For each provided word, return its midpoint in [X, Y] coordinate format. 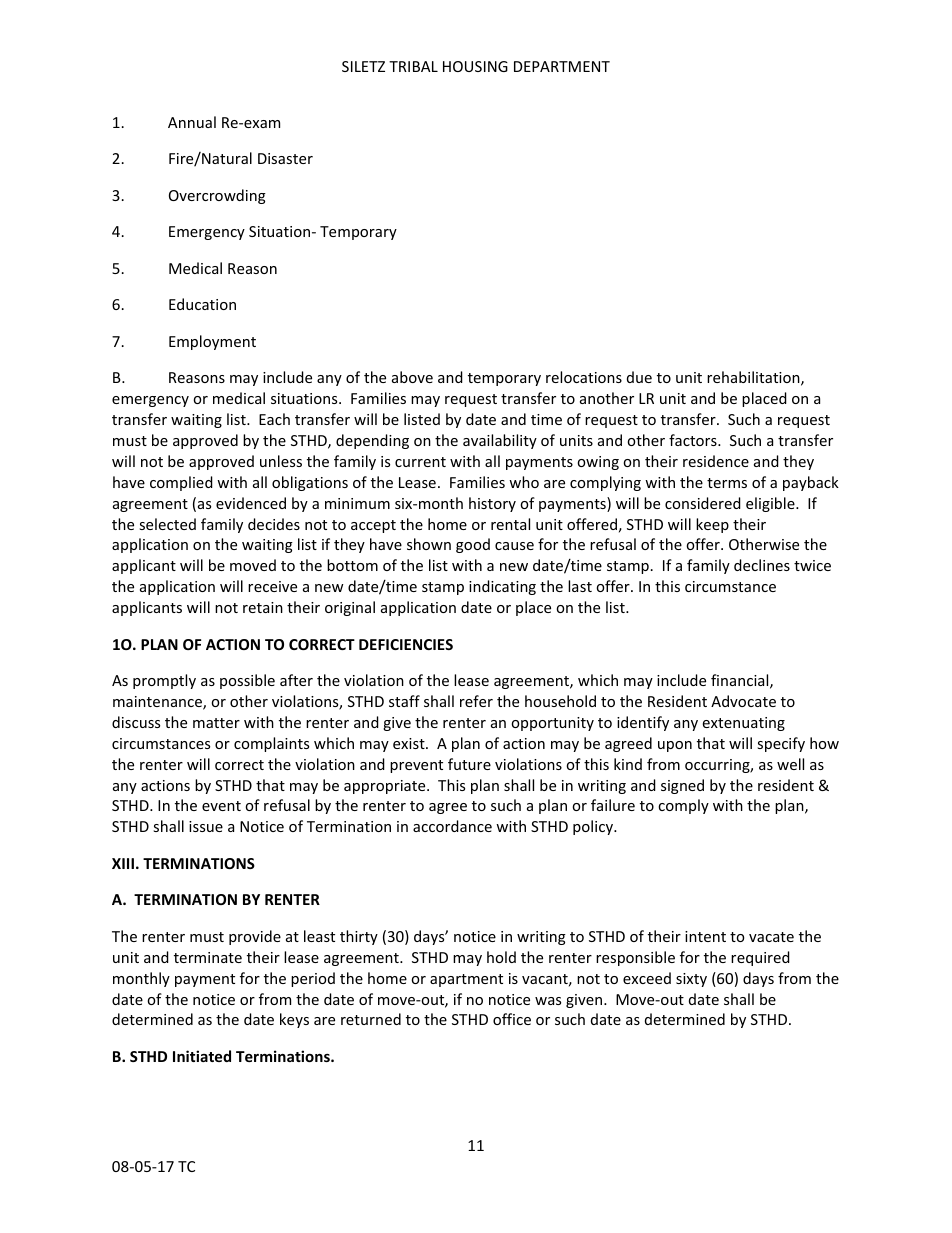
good [473, 545]
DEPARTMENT [562, 66]
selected [167, 524]
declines [762, 565]
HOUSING [475, 66]
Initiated [202, 1056]
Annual [192, 122]
